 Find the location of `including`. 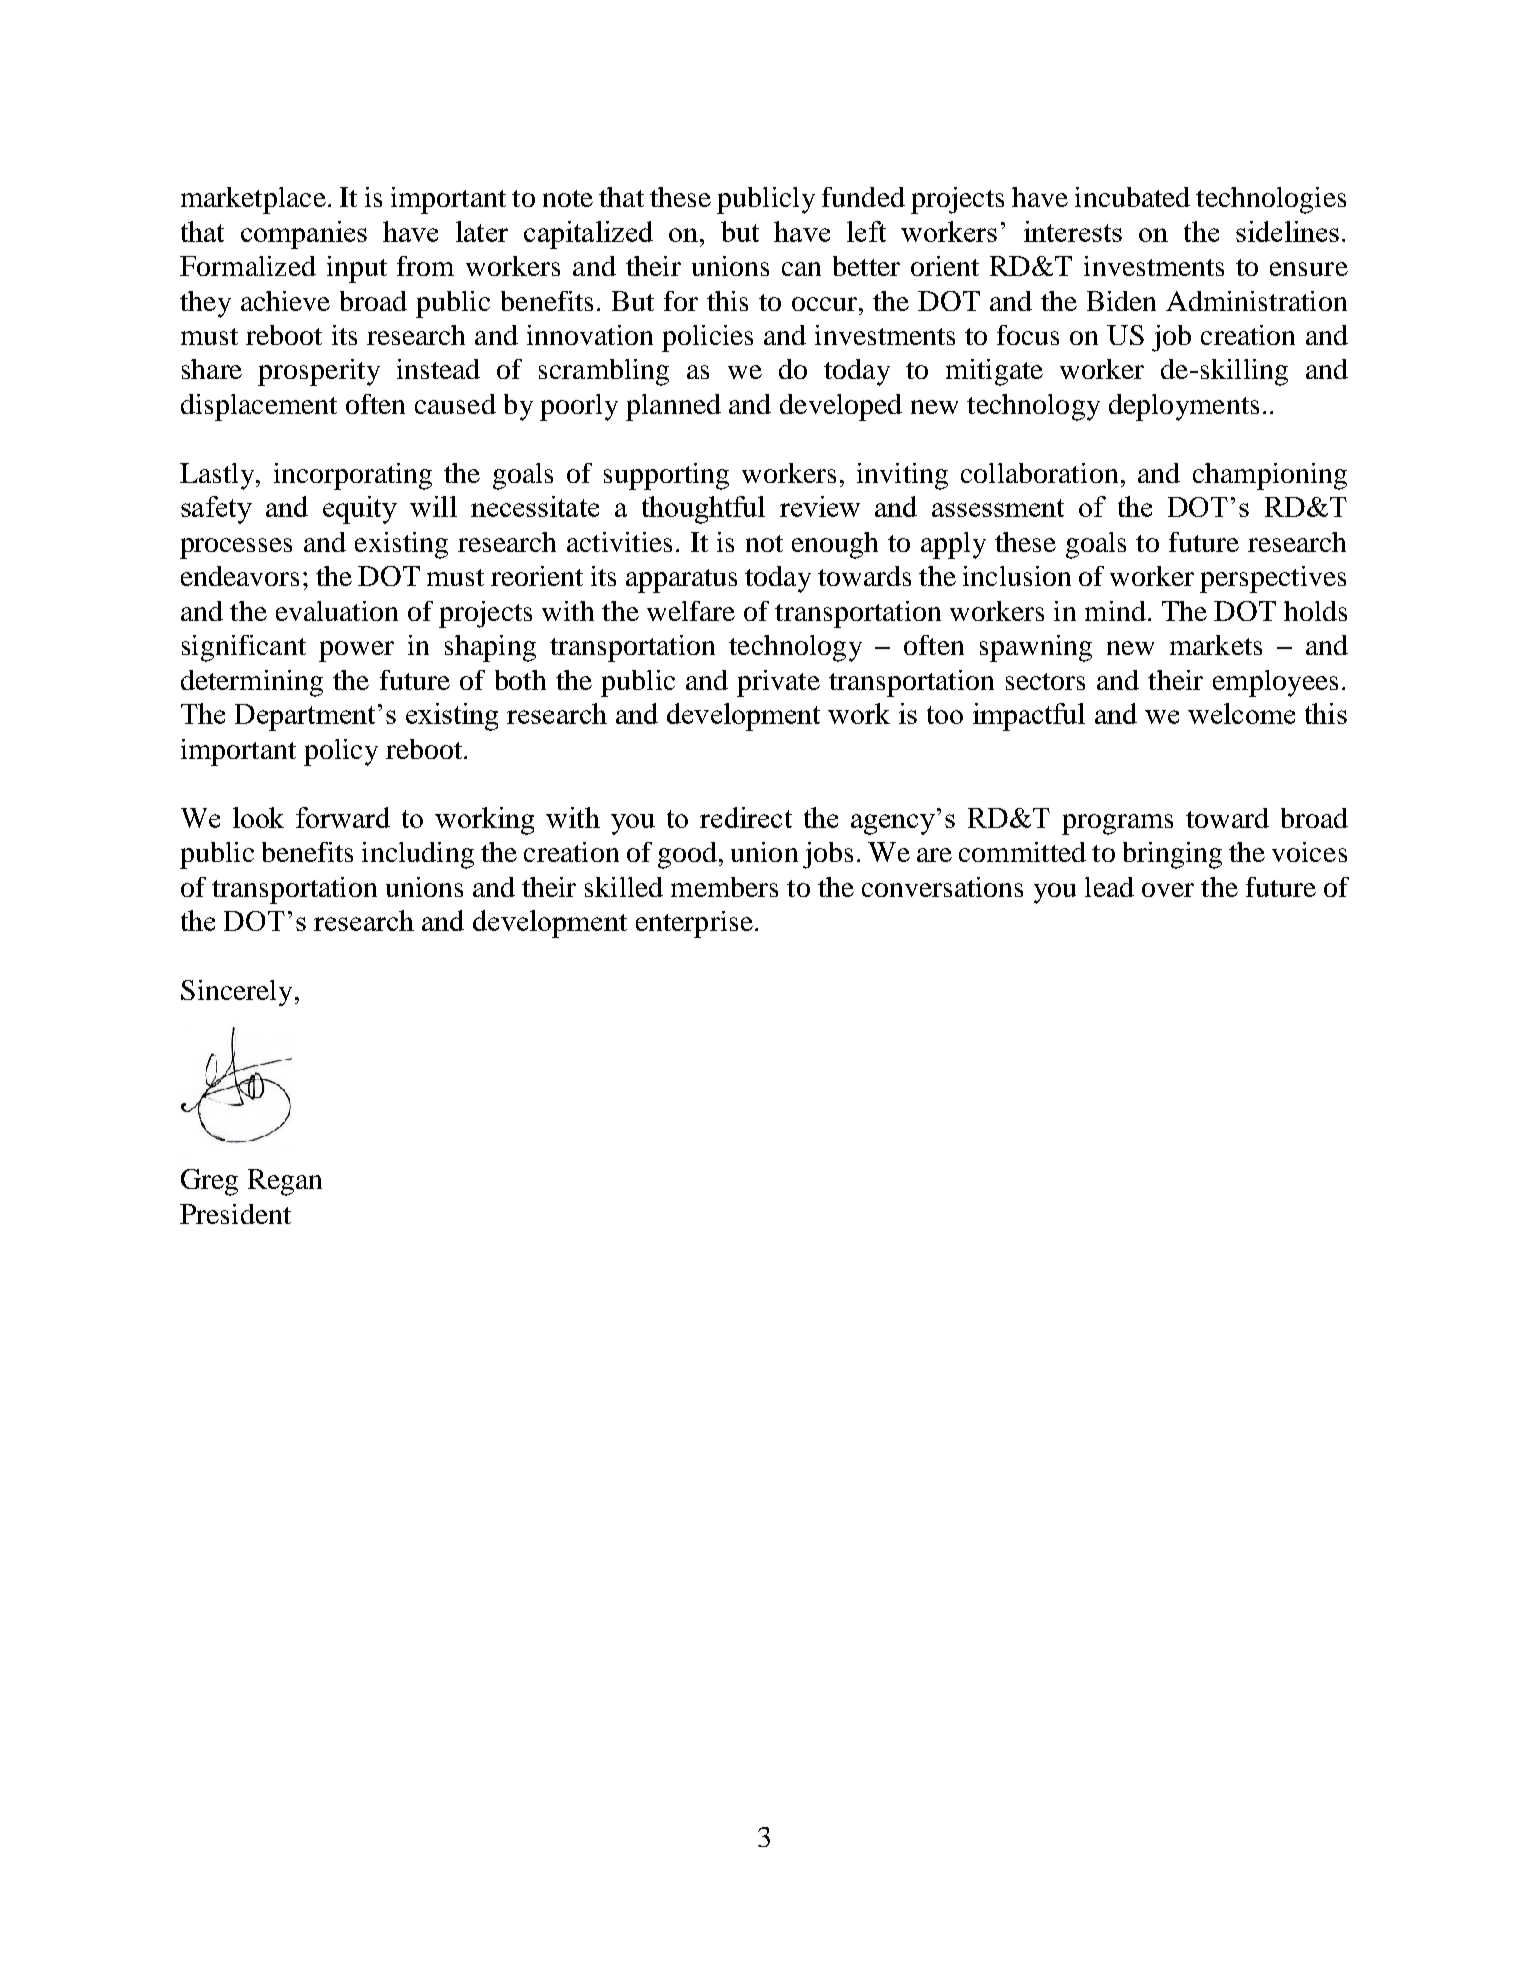

including is located at coordinates (418, 855).
